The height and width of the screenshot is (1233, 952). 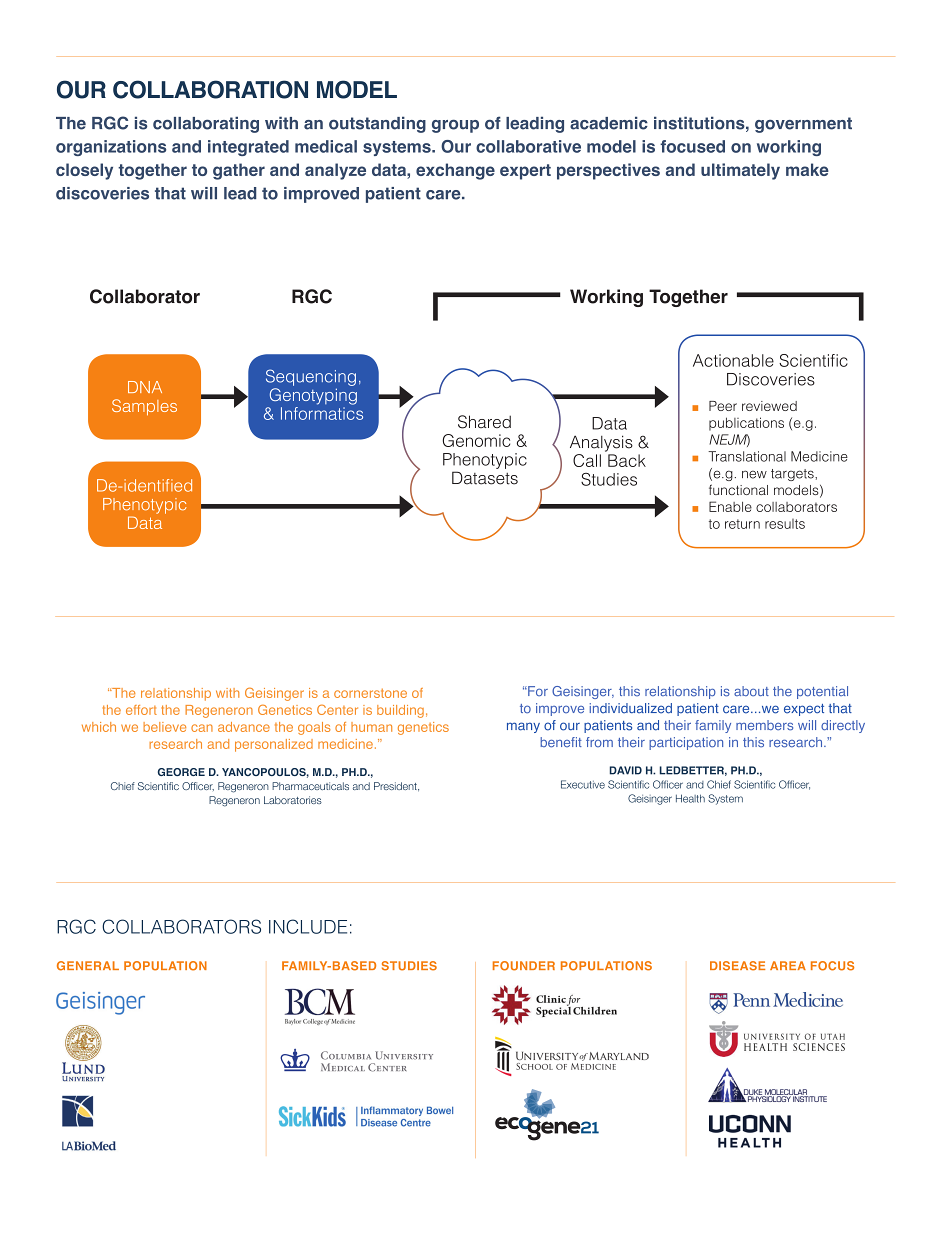 I want to click on DNA, so click(x=145, y=387).
